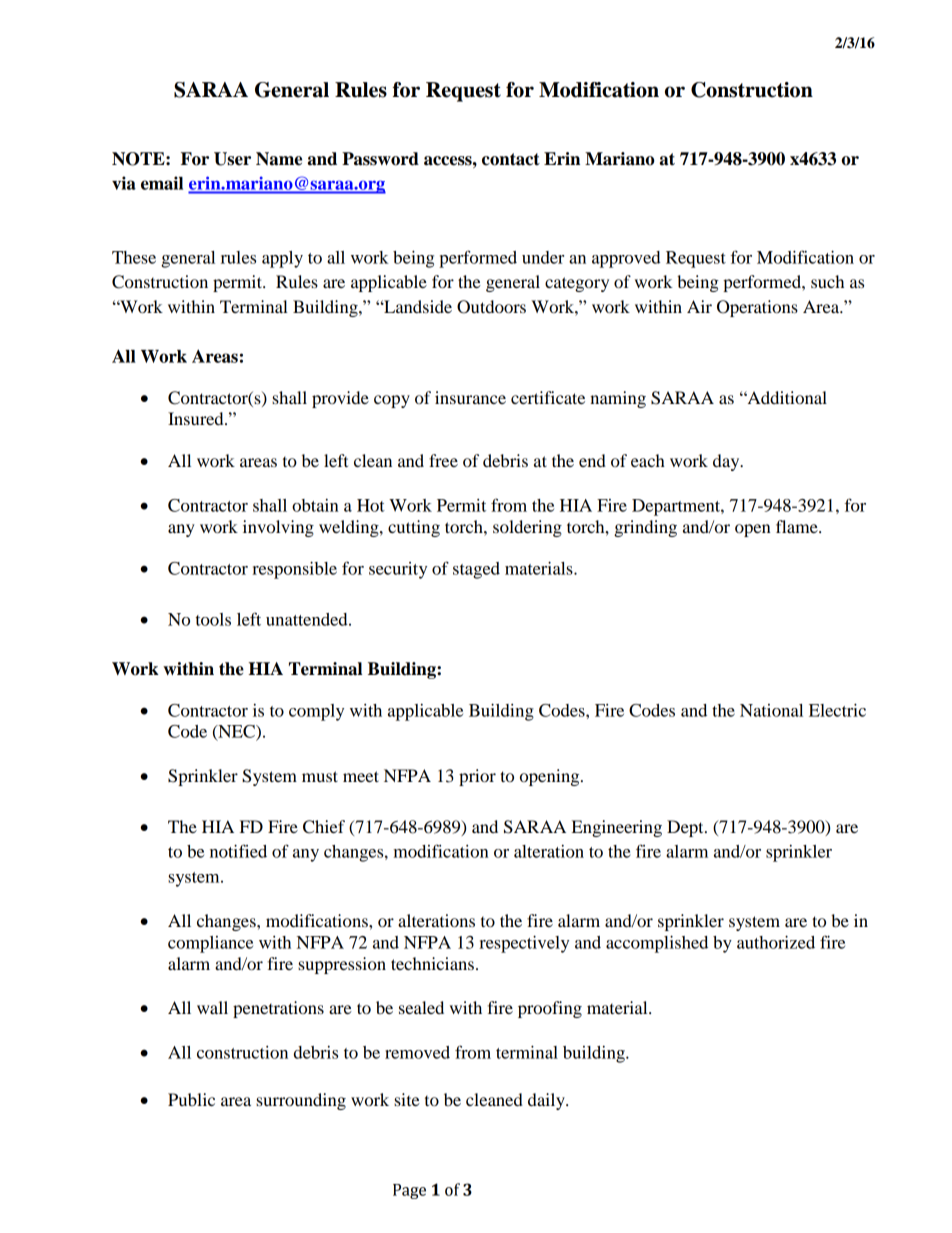 Image resolution: width=952 pixels, height=1233 pixels. Describe the element at coordinates (511, 159) in the screenshot. I see `contact` at that location.
